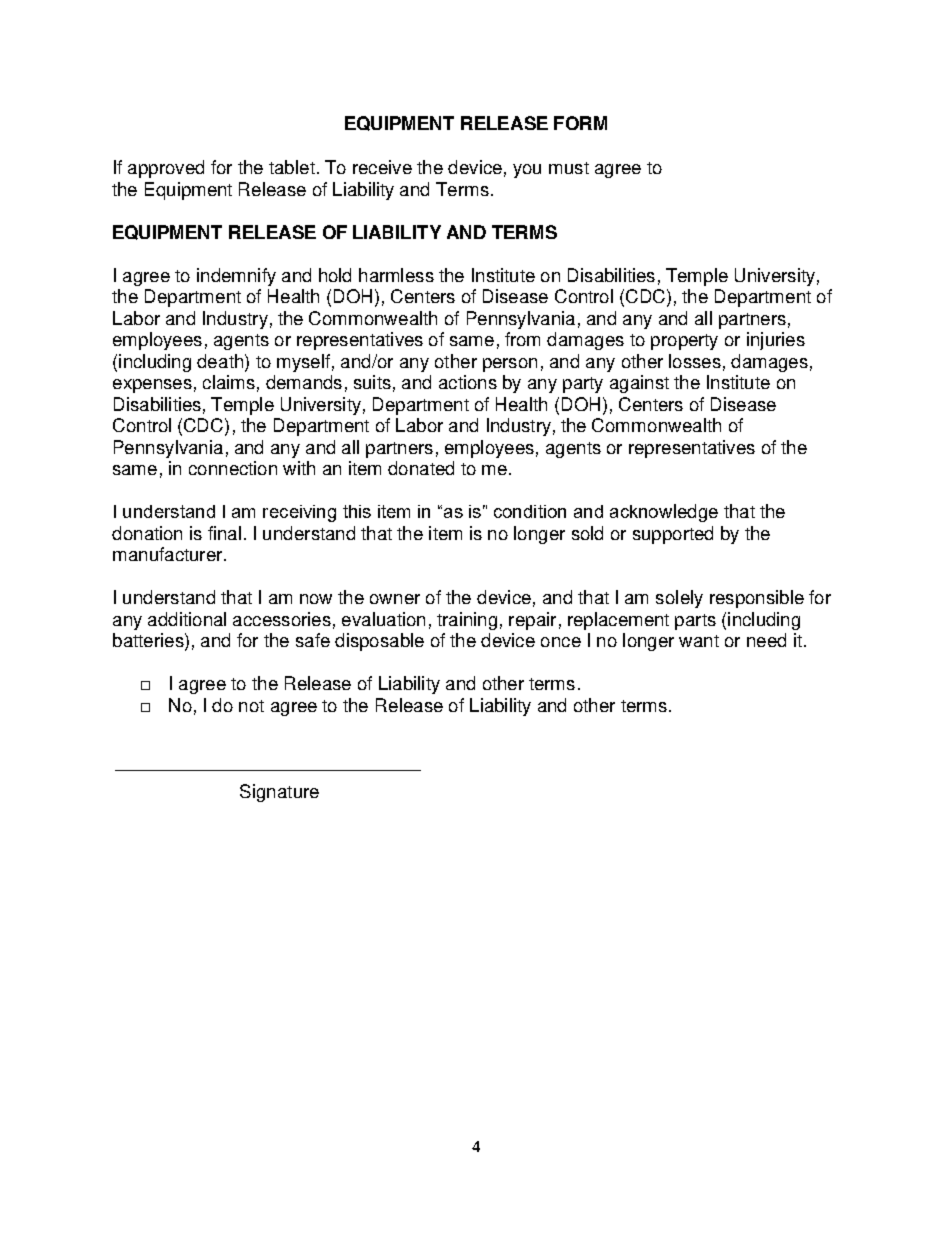 The height and width of the document is (1233, 952). Describe the element at coordinates (251, 706) in the document. I see `not` at that location.
